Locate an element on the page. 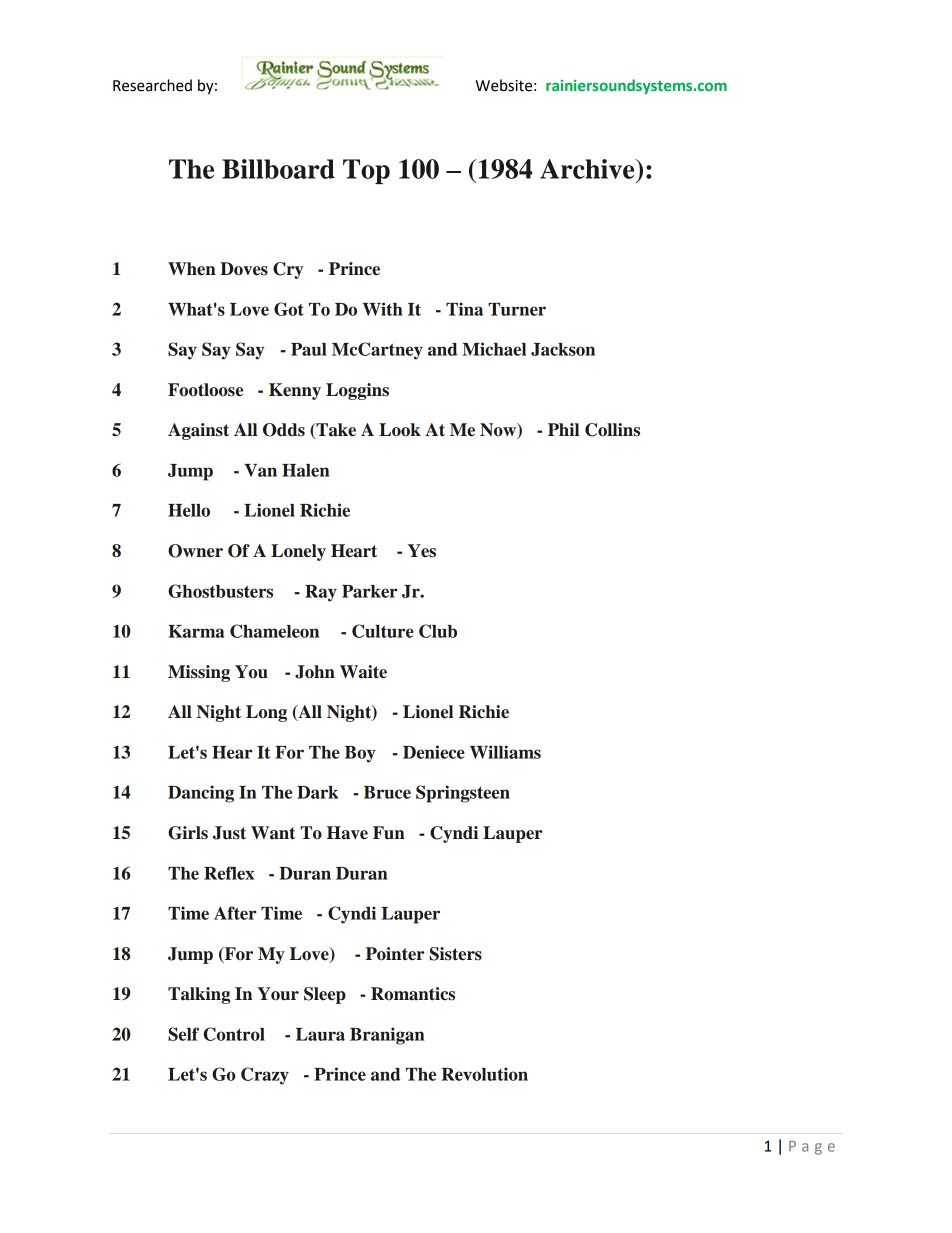 The width and height of the page is (952, 1233). Researched is located at coordinates (152, 85).
